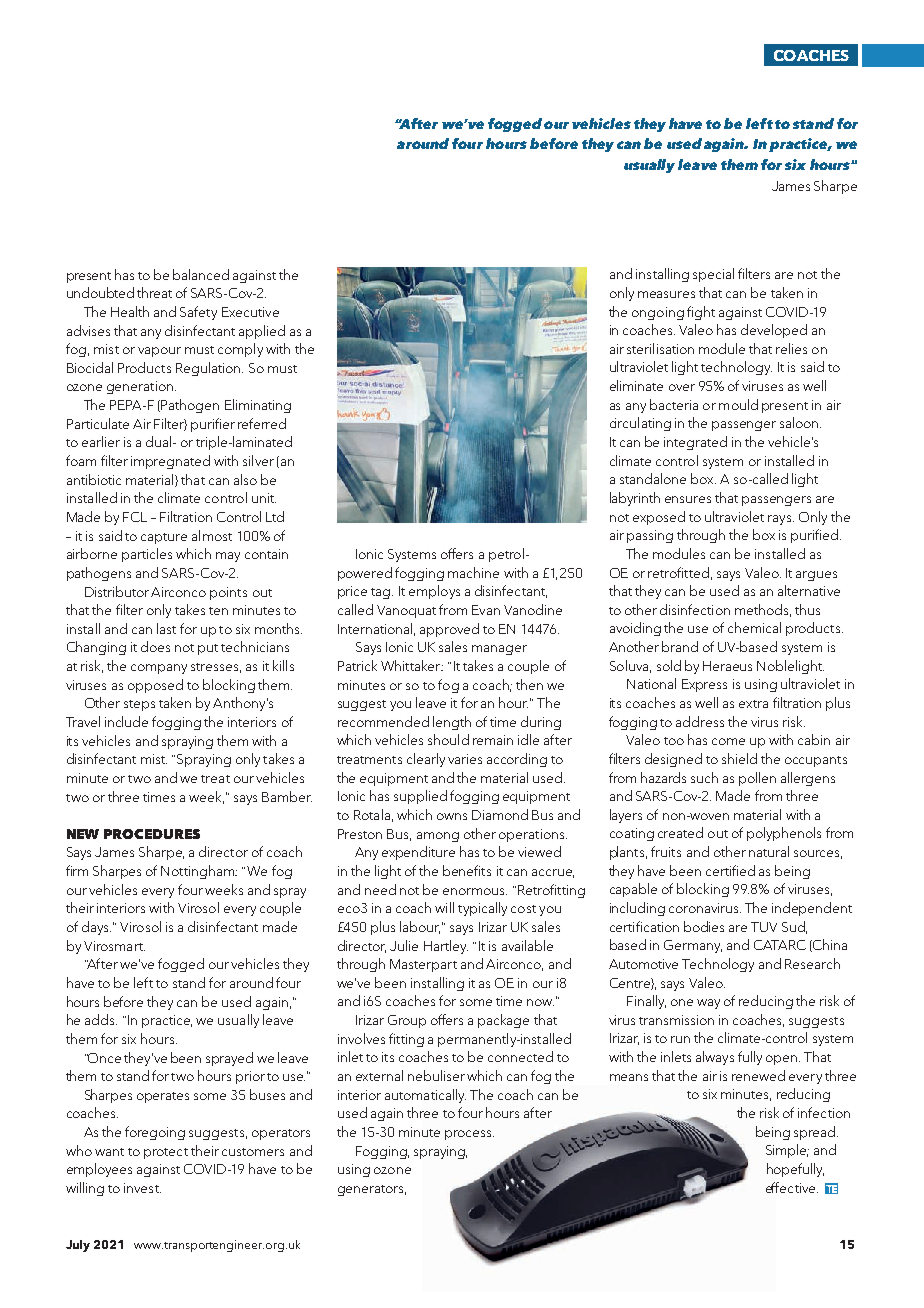 The height and width of the screenshot is (1308, 924). What do you see at coordinates (754, 627) in the screenshot?
I see `chemical` at bounding box center [754, 627].
